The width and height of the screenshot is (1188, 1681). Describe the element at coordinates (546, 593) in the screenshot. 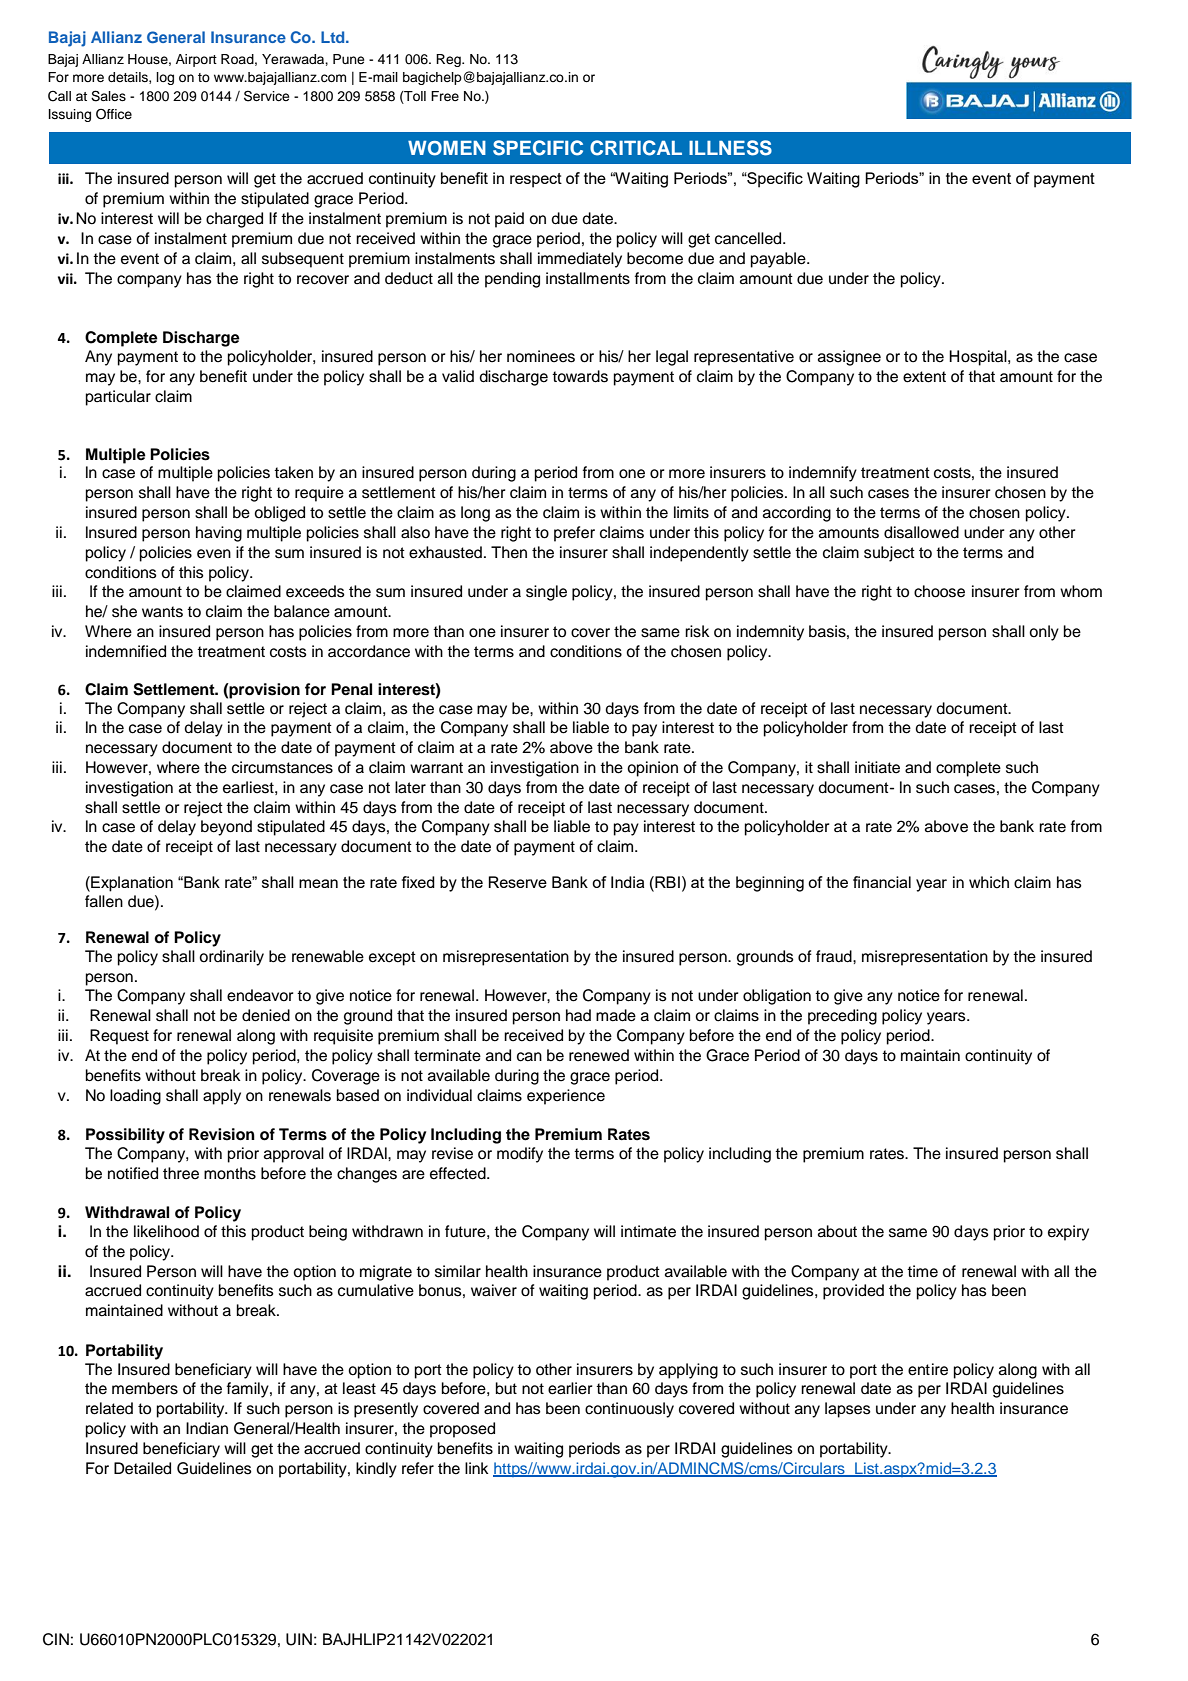

I see `single` at that location.
